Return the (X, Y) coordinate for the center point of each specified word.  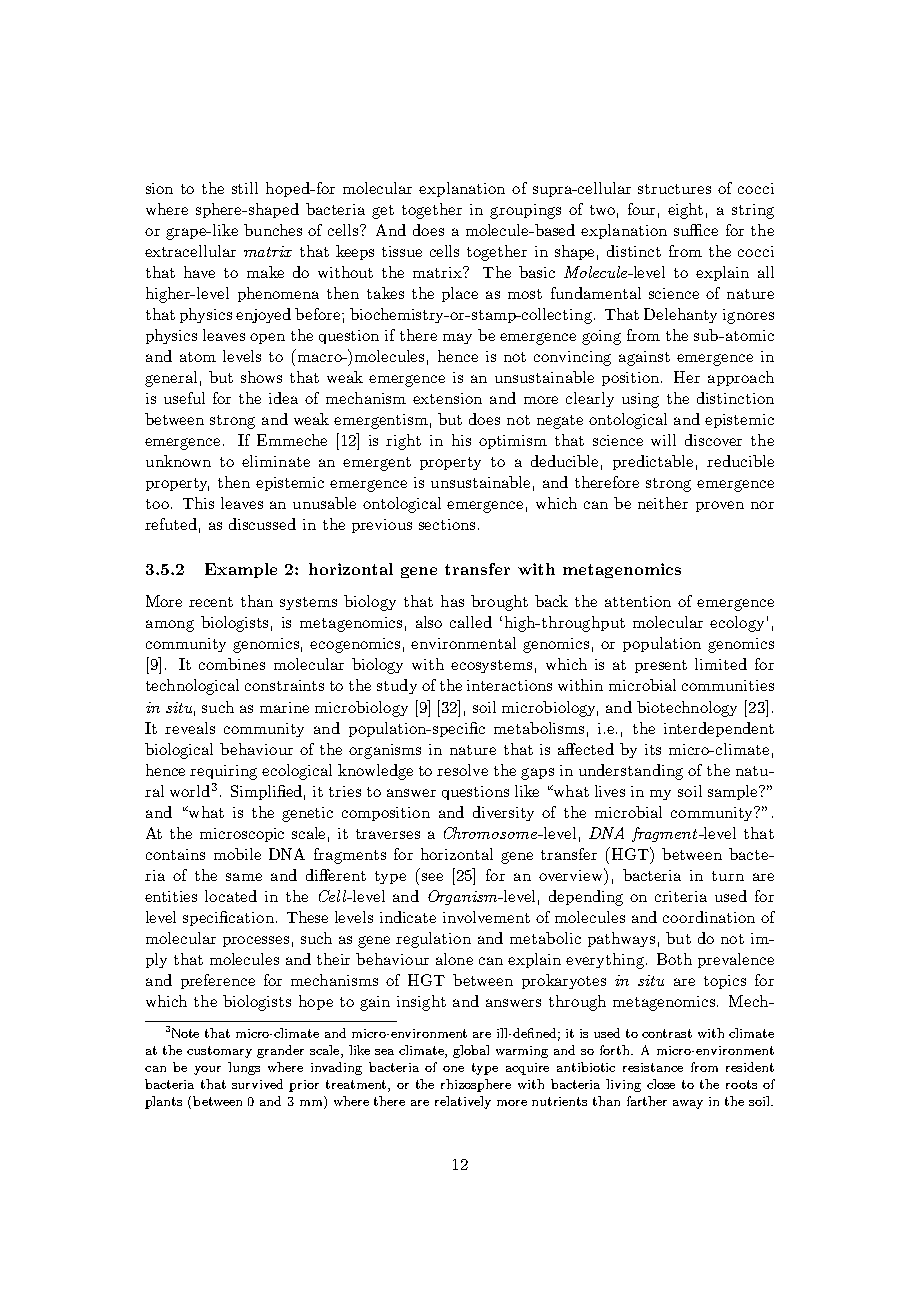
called (471, 622)
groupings (525, 211)
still (245, 188)
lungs (244, 1068)
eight (685, 211)
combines (232, 664)
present (661, 666)
